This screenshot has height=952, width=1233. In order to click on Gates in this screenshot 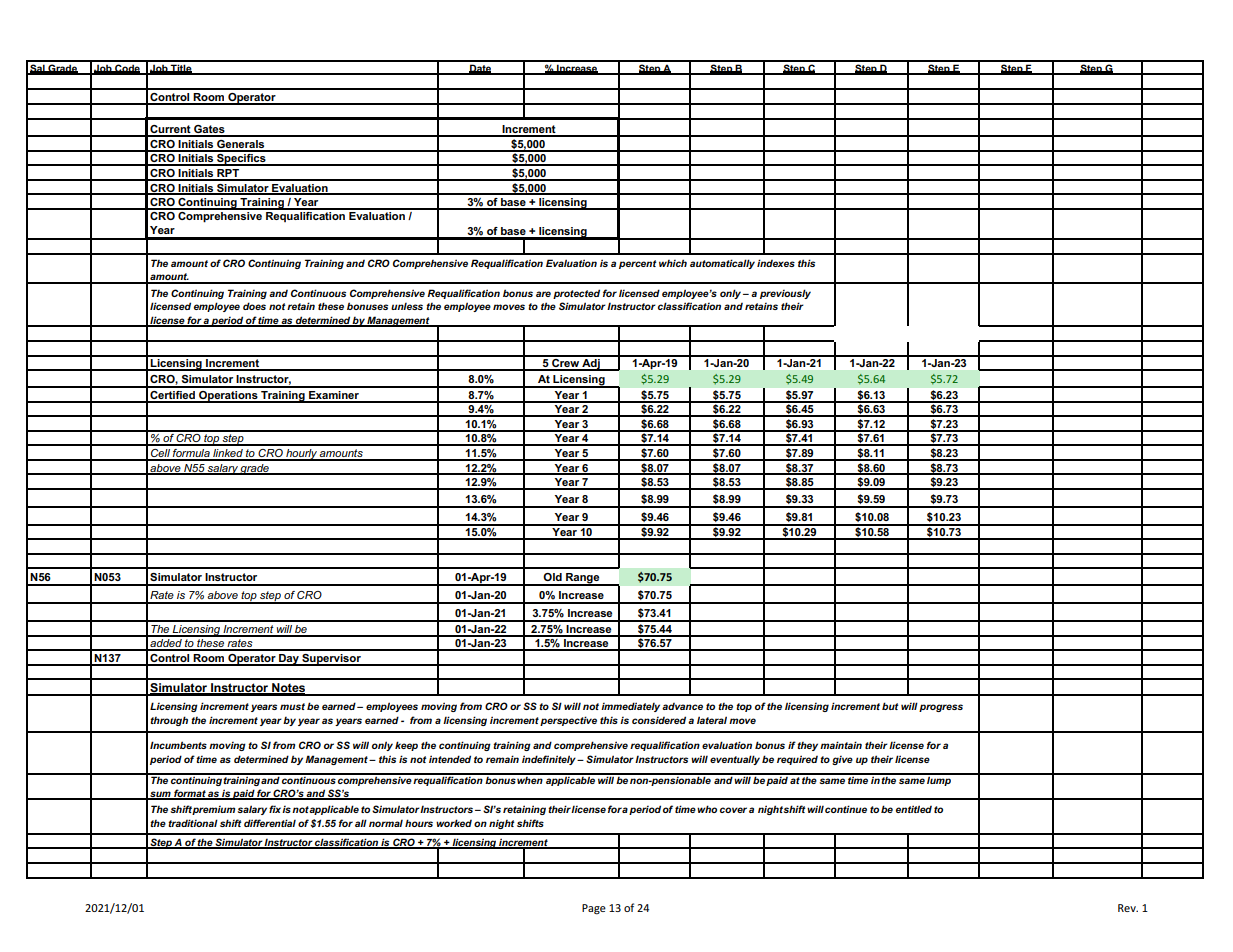, I will do `click(209, 130)`.
